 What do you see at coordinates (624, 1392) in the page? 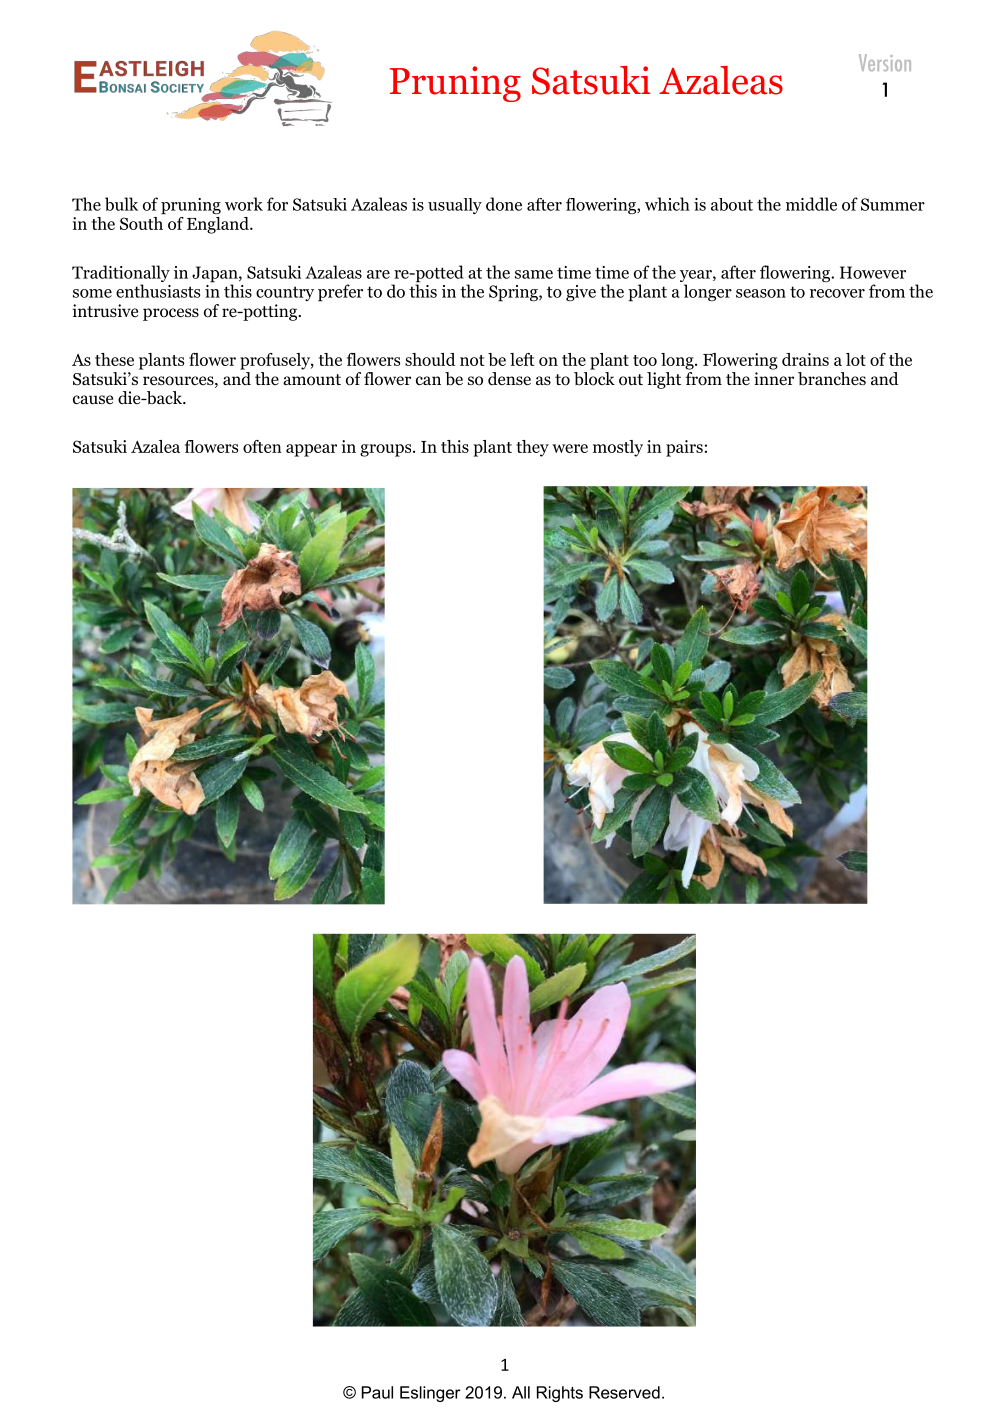
I see `Reserved` at bounding box center [624, 1392].
